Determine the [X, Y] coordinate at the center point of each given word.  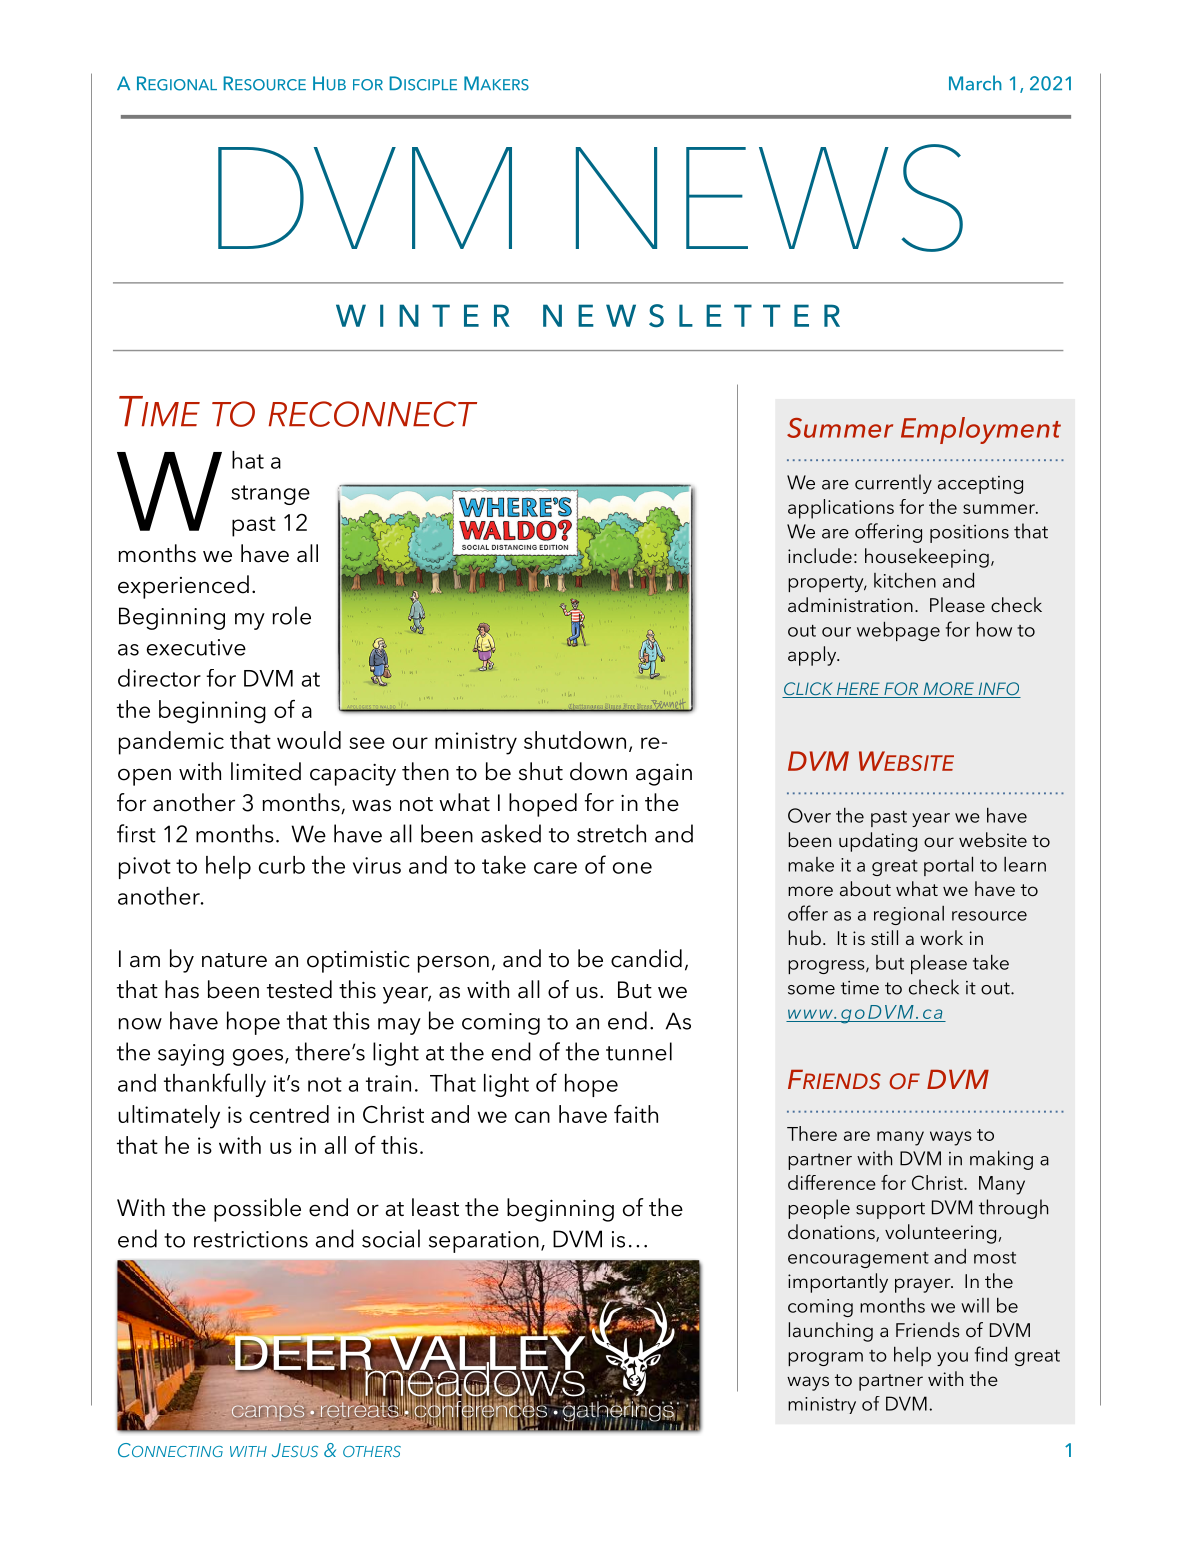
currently [893, 484]
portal [948, 866]
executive [196, 647]
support [890, 1210]
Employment [981, 430]
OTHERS [372, 1451]
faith [636, 1114]
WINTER [423, 315]
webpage [898, 631]
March [975, 83]
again [664, 774]
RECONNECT [373, 414]
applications [841, 509]
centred [289, 1114]
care [555, 868]
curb [282, 865]
